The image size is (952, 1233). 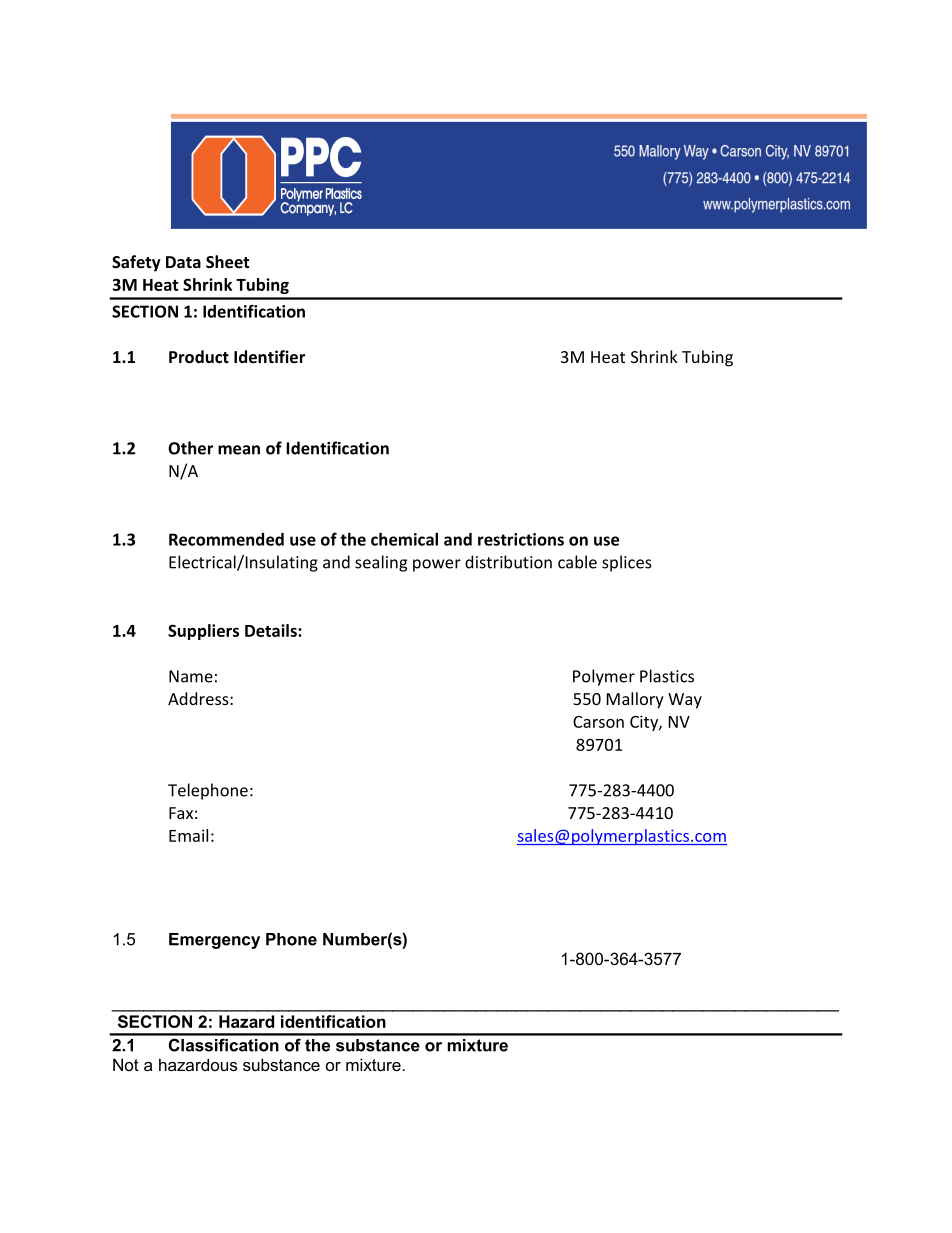 What do you see at coordinates (404, 539) in the screenshot?
I see `chemical` at bounding box center [404, 539].
